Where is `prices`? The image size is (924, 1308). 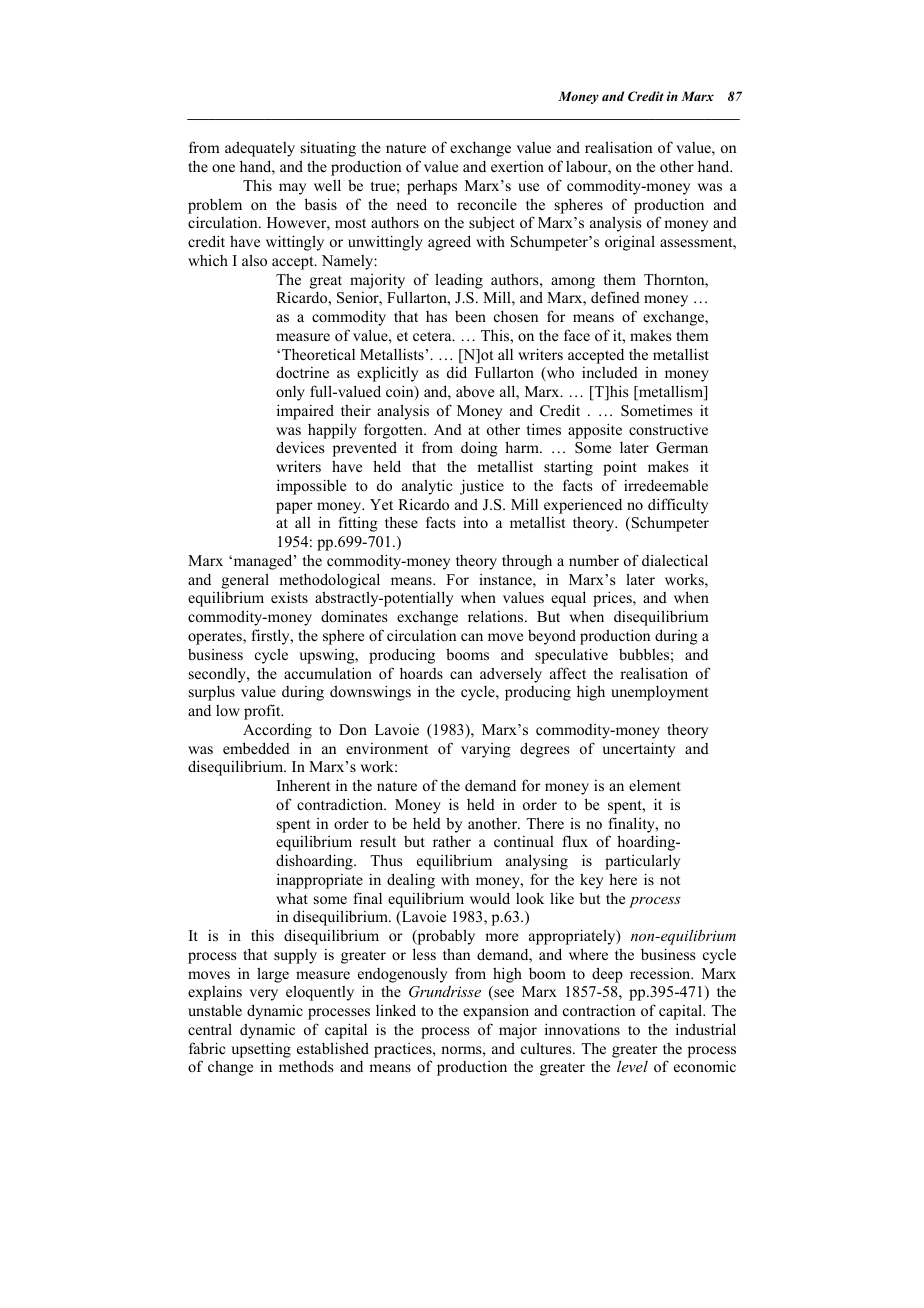 prices is located at coordinates (613, 599).
